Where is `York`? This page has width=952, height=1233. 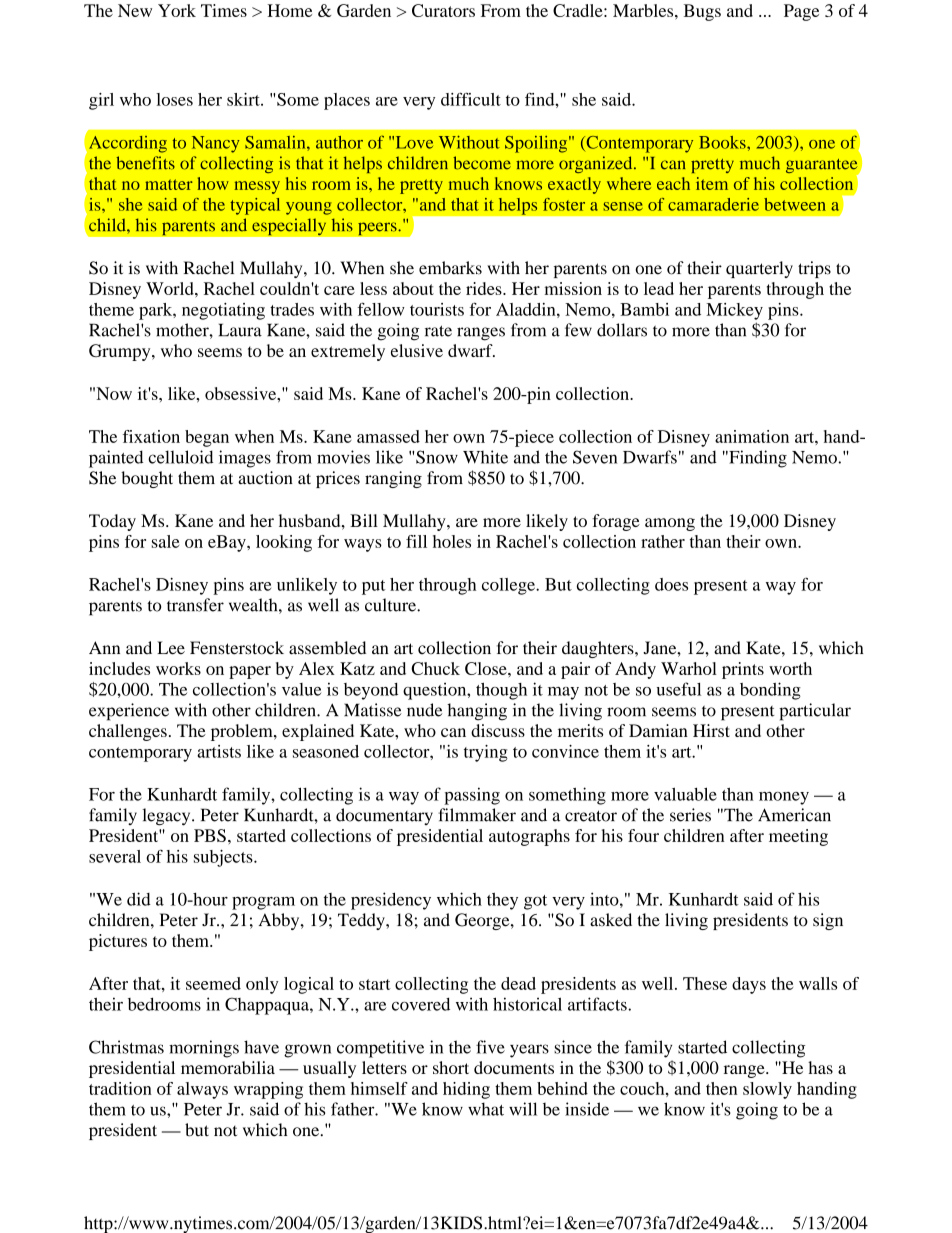 York is located at coordinates (177, 10).
